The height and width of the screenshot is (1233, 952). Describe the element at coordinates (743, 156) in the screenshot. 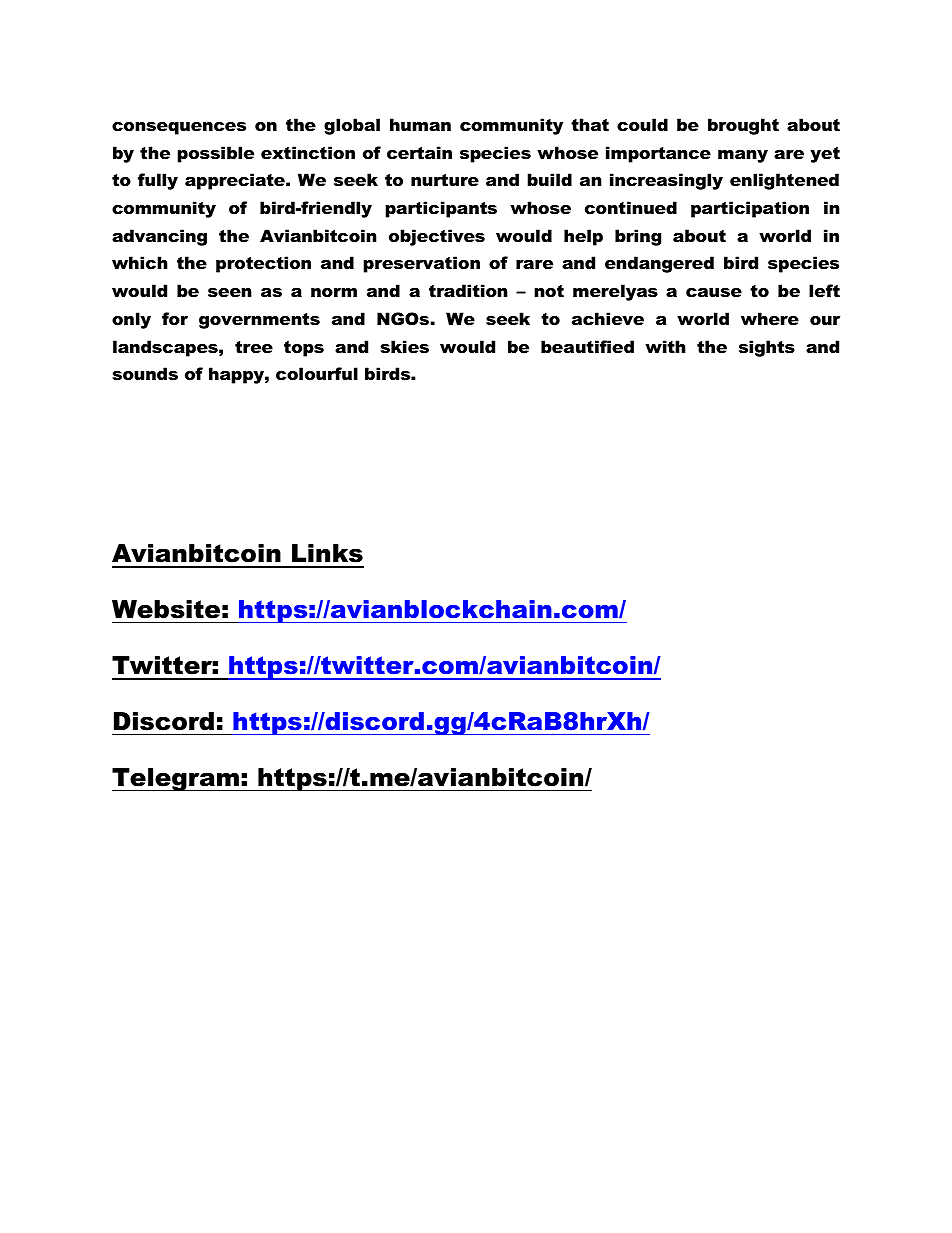

I see `many` at that location.
